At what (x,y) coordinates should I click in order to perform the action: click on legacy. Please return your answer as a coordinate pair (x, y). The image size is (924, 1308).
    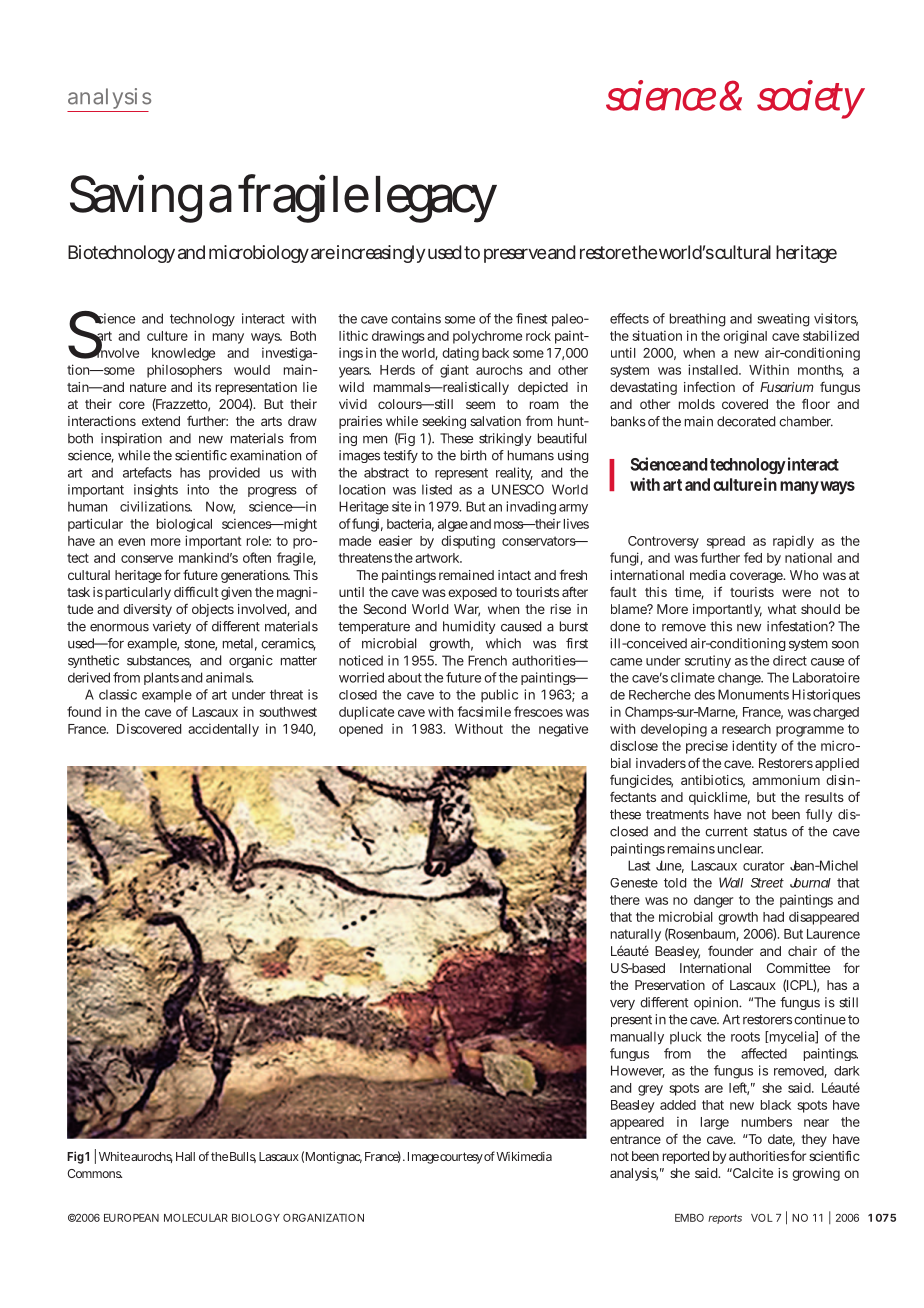
    Looking at the image, I should click on (436, 199).
